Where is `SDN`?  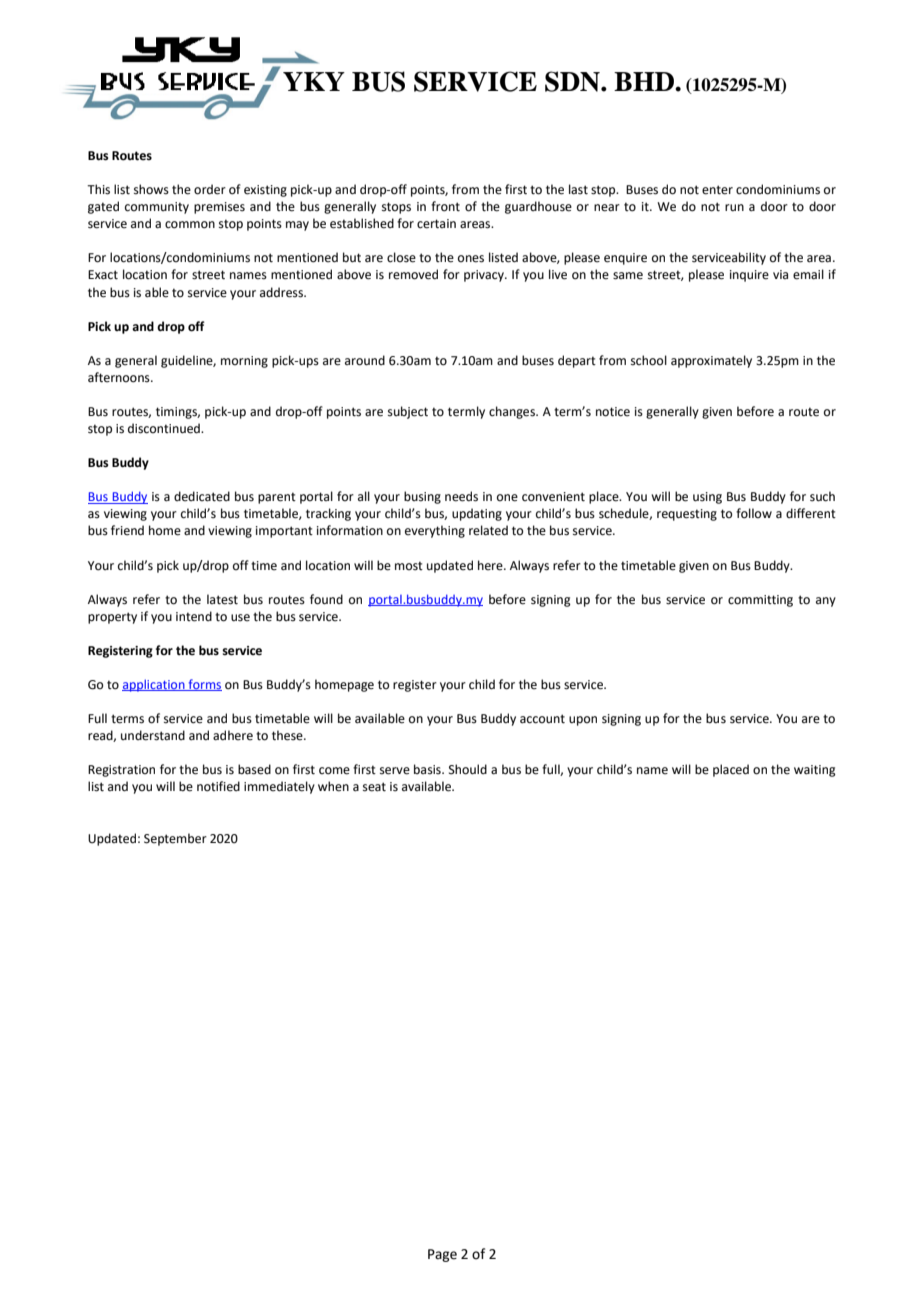 SDN is located at coordinates (573, 81).
